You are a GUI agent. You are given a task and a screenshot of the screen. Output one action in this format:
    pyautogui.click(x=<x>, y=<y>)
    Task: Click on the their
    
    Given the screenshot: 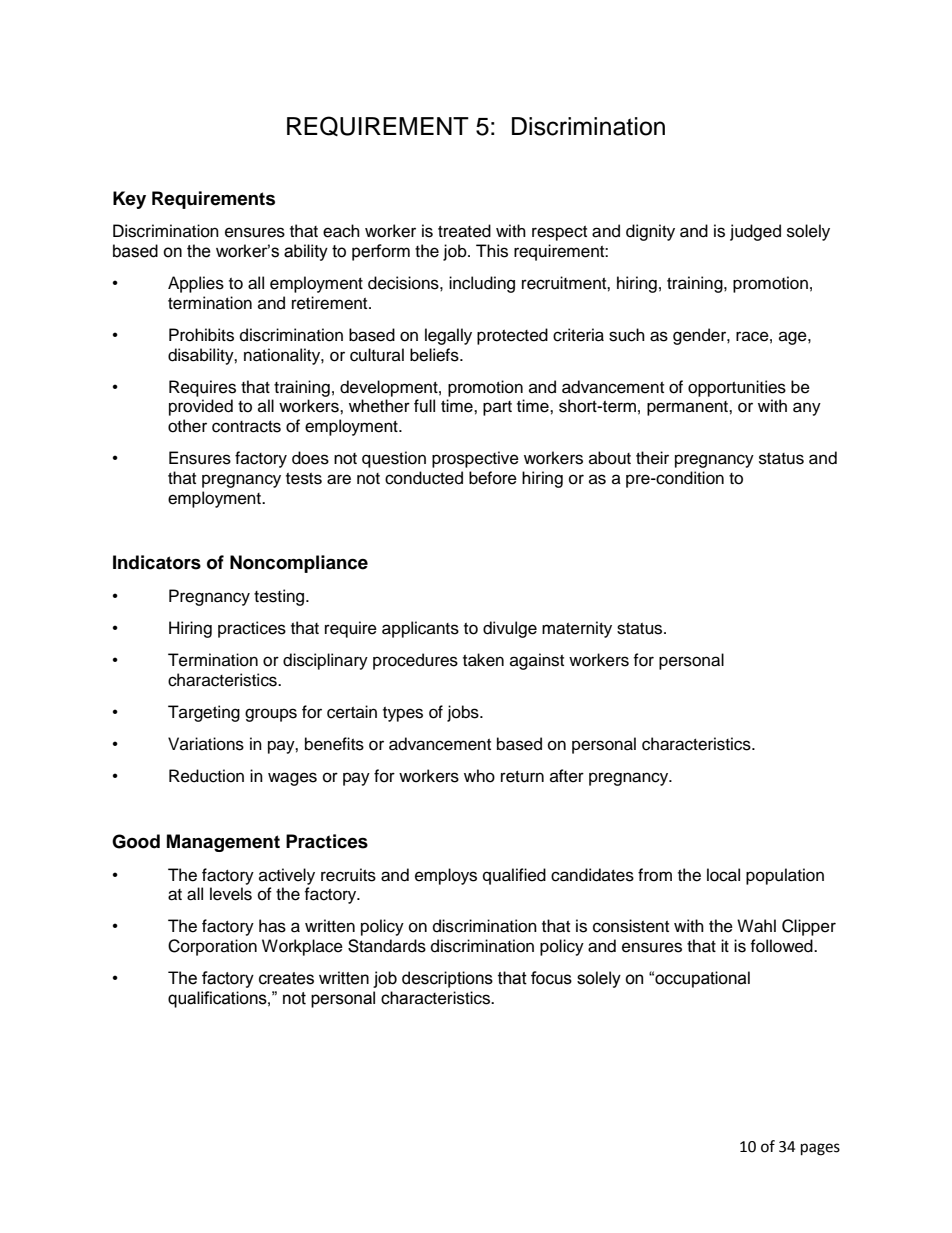 What is the action you would take?
    pyautogui.click(x=652, y=458)
